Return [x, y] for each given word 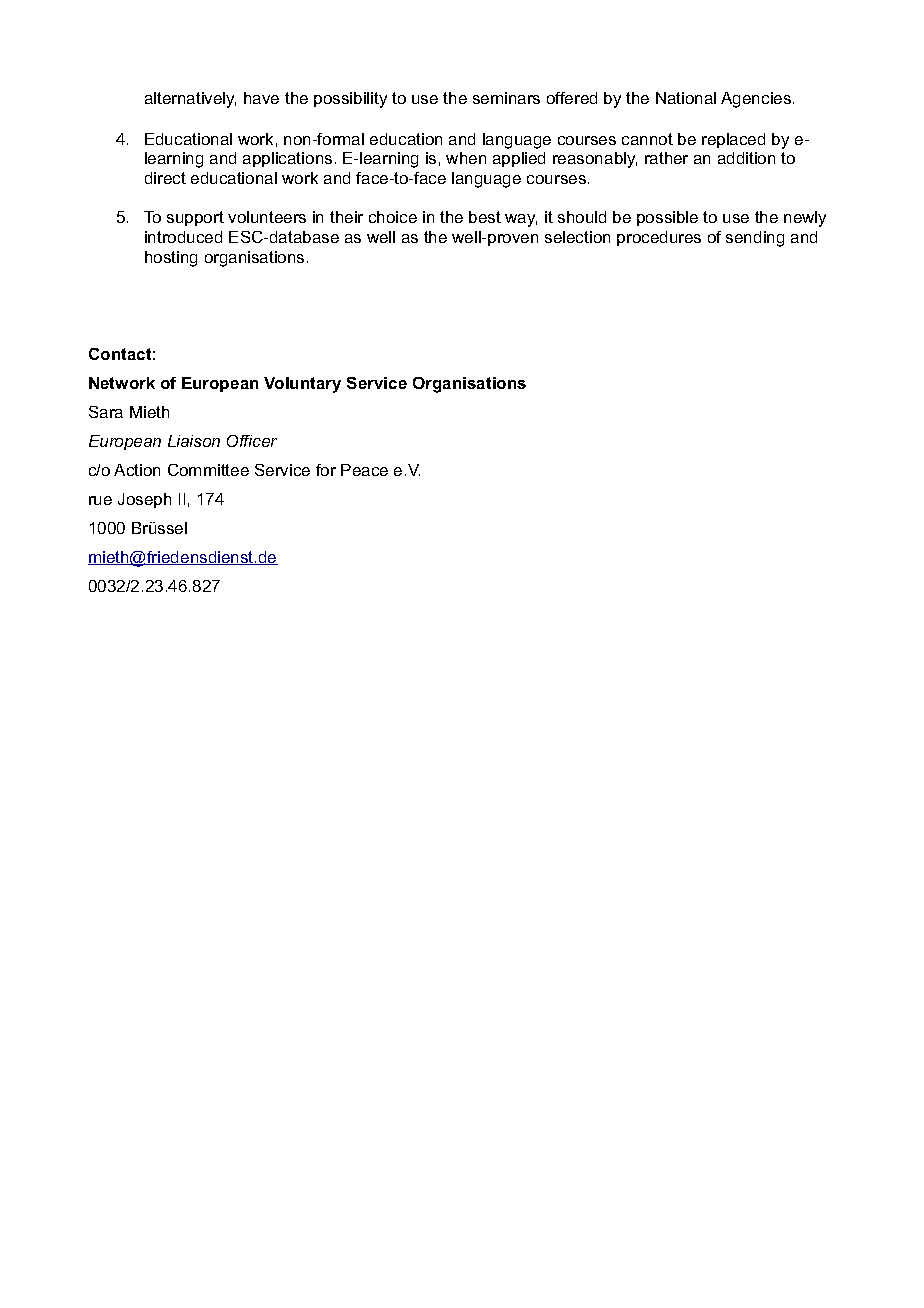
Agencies [757, 100]
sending [755, 239]
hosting [171, 259]
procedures [659, 238]
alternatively [190, 100]
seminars [506, 98]
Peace [364, 470]
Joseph [144, 500]
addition [746, 158]
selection [577, 237]
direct [165, 178]
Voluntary [302, 385]
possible [667, 218]
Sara [106, 412]
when [466, 158]
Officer [252, 441]
